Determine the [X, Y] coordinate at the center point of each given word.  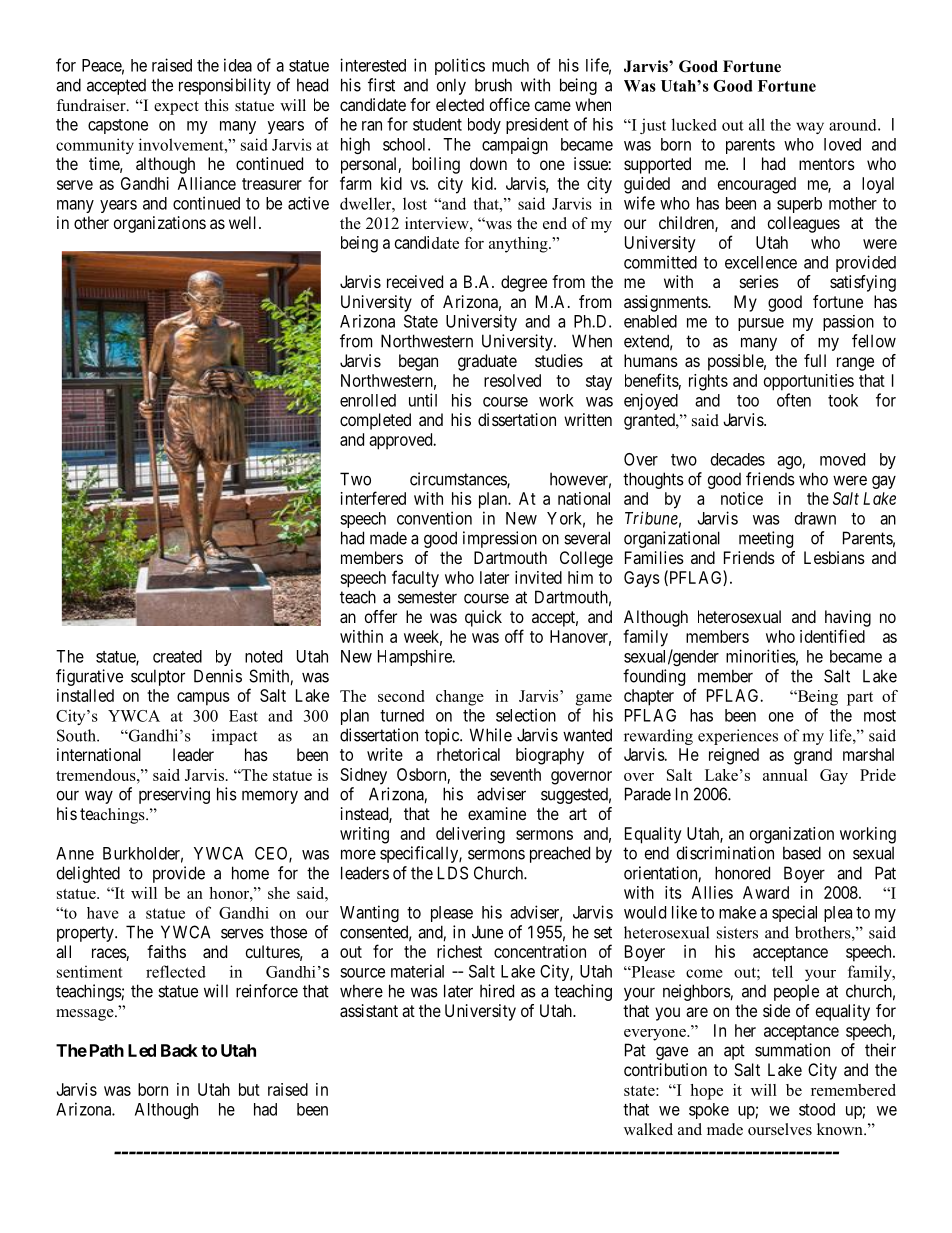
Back [179, 1050]
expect [176, 108]
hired [497, 991]
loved [842, 144]
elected [460, 104]
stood [817, 1109]
